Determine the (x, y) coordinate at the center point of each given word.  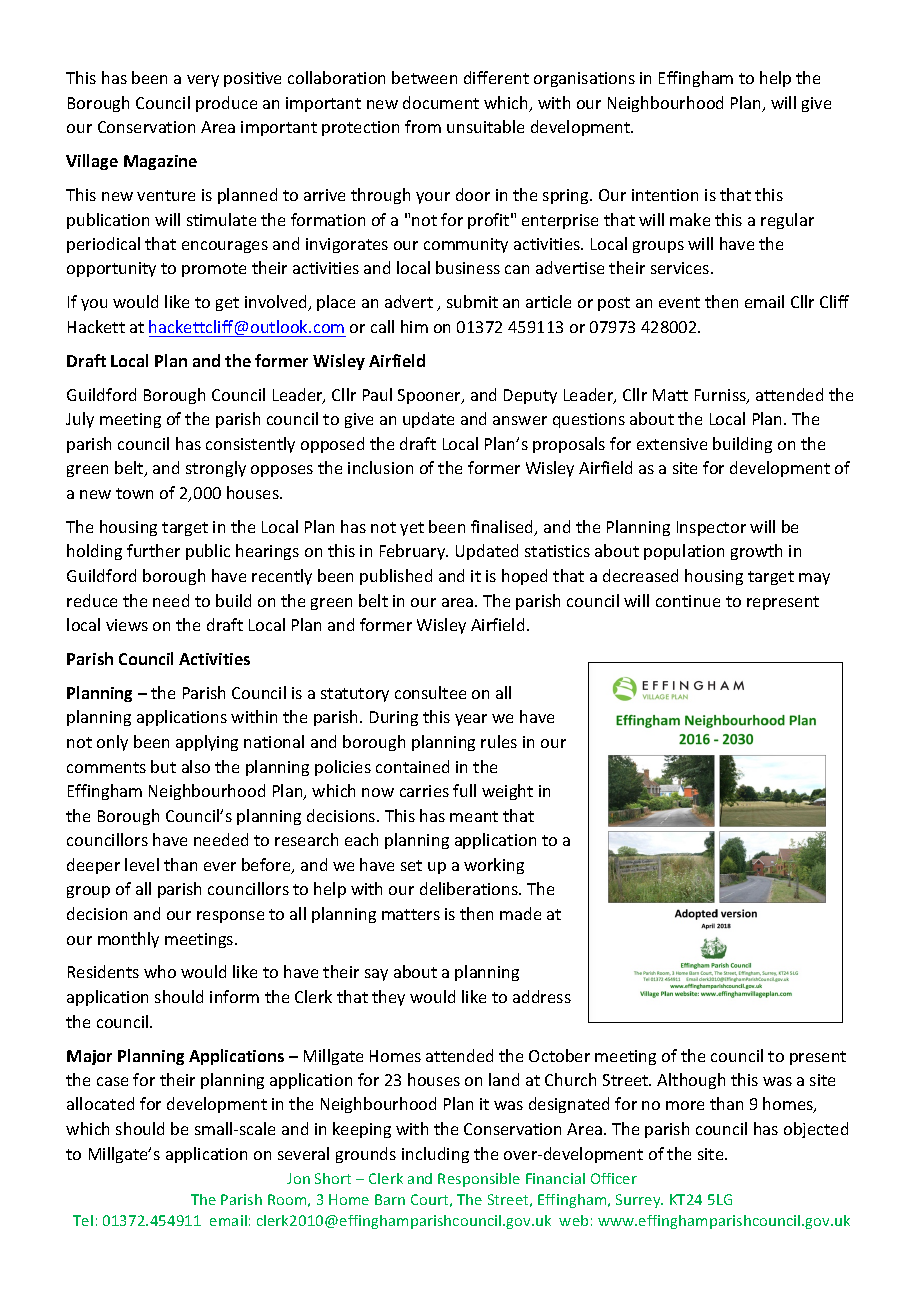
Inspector (711, 528)
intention (665, 195)
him (414, 326)
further (153, 550)
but (163, 766)
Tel (83, 1220)
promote (214, 270)
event (679, 302)
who (160, 971)
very (203, 81)
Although (691, 1081)
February (414, 552)
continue (688, 601)
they (388, 998)
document (441, 102)
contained (412, 766)
